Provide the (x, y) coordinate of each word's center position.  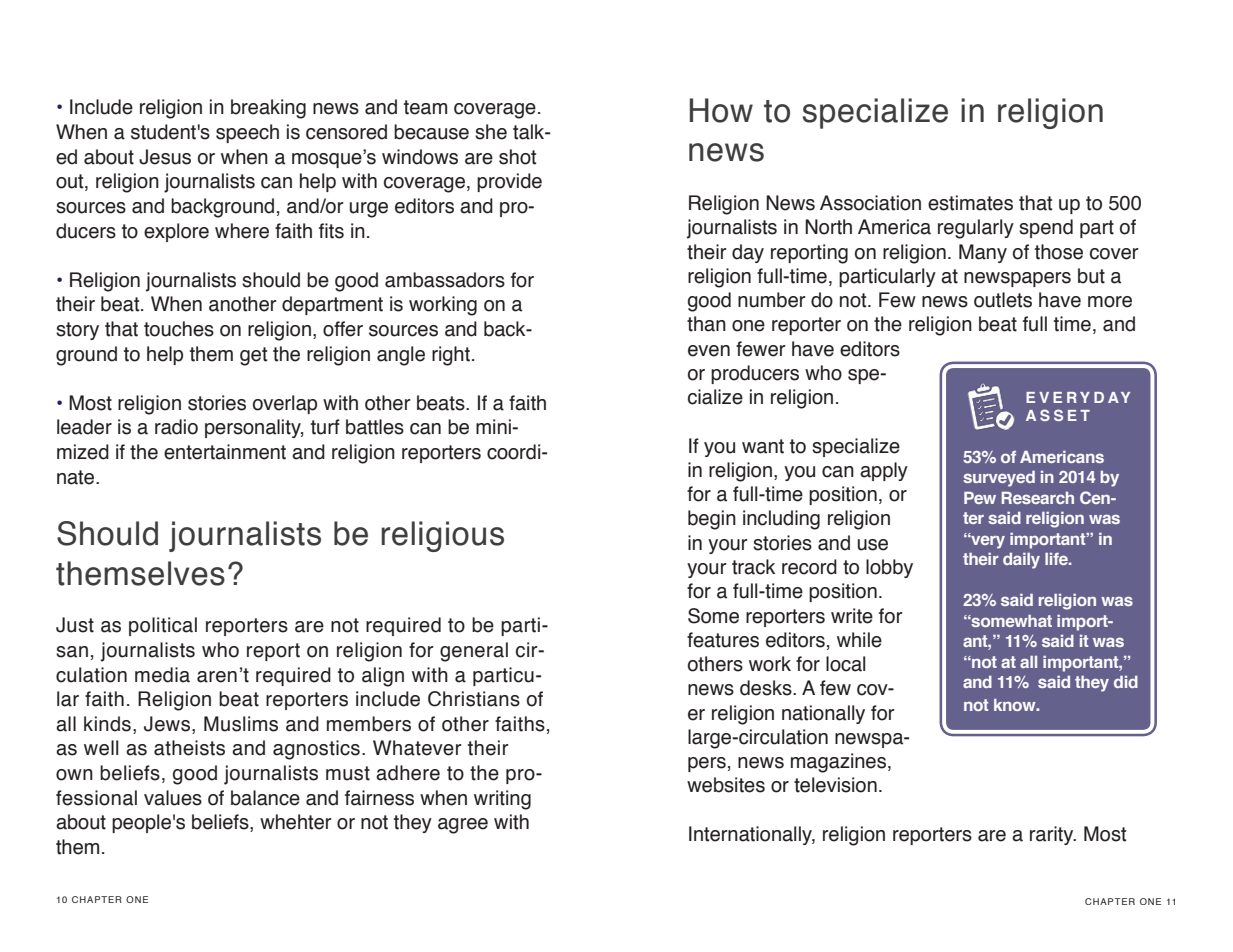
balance (265, 798)
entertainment (225, 452)
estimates (970, 203)
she (491, 132)
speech (247, 133)
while (859, 640)
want (763, 446)
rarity (1053, 835)
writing (502, 800)
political (163, 626)
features (723, 640)
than (706, 324)
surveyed (999, 479)
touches (179, 329)
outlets (1003, 300)
